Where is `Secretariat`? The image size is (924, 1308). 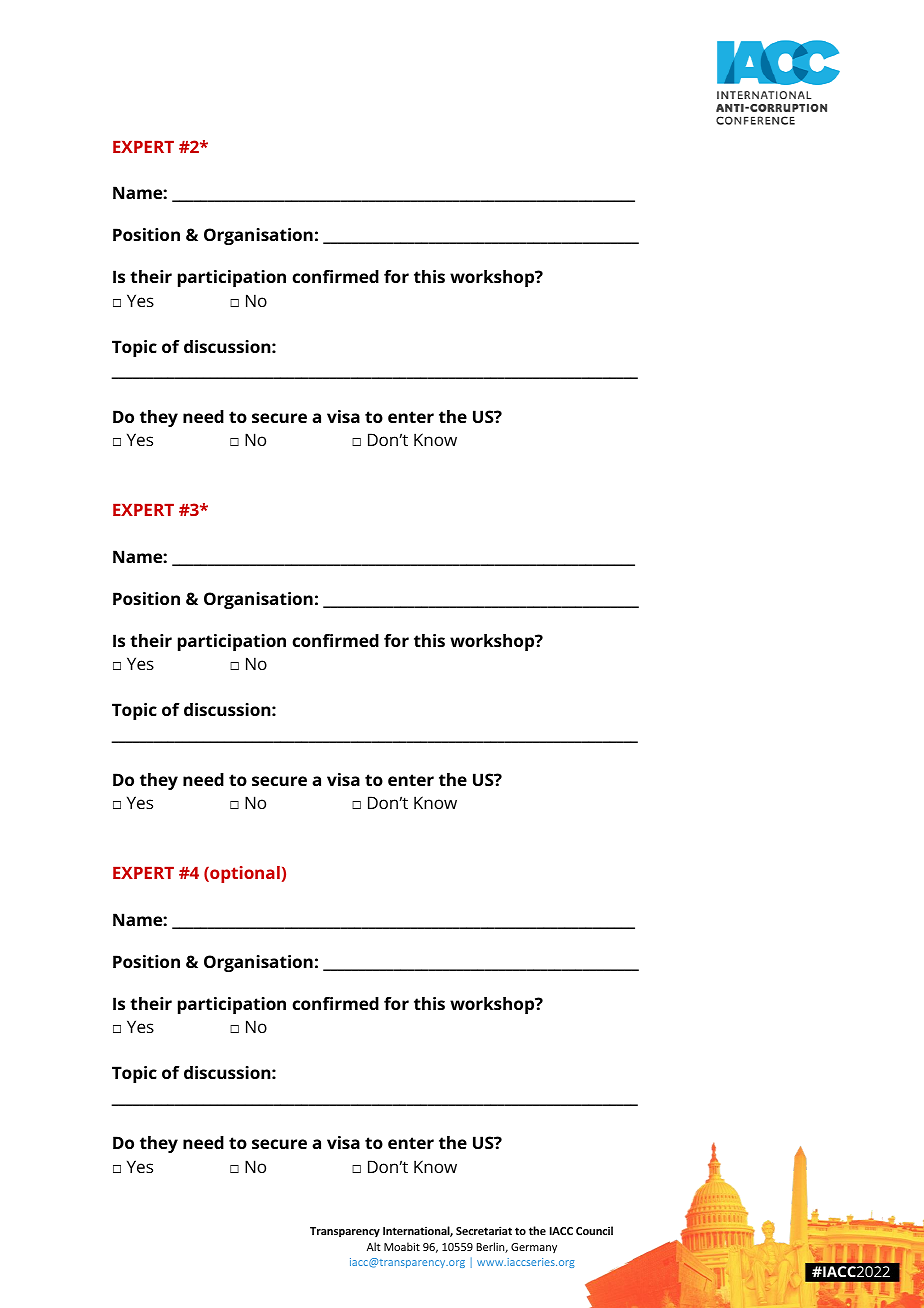 Secretariat is located at coordinates (484, 1230).
